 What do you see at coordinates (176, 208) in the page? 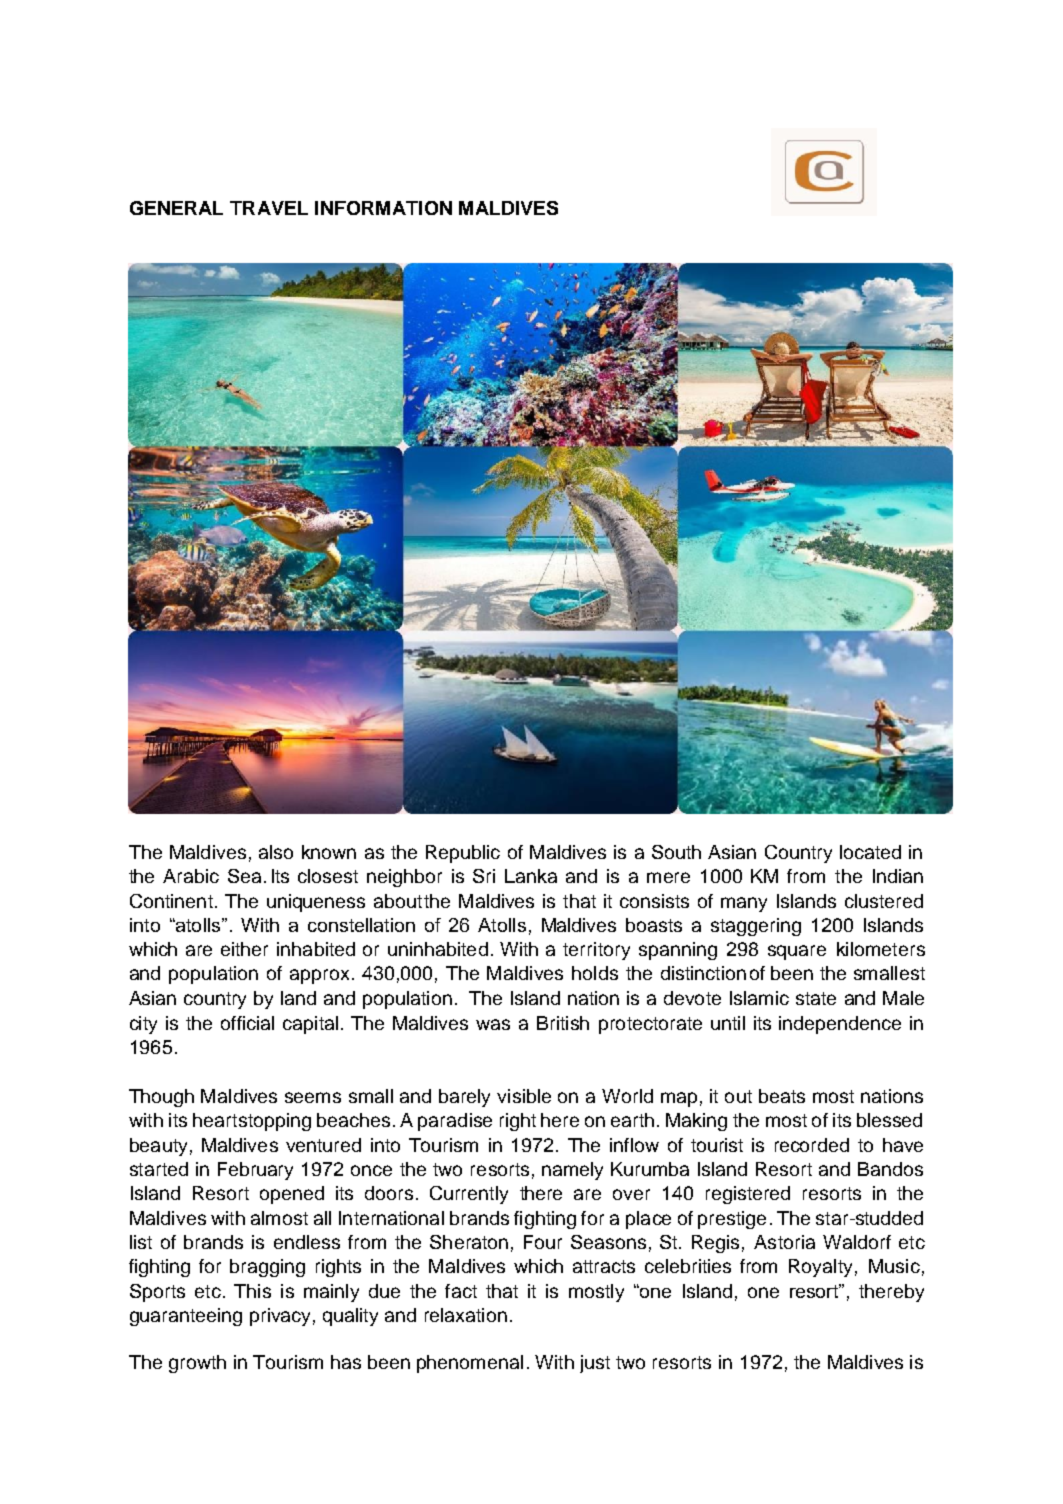
I see `GENERAL` at bounding box center [176, 208].
